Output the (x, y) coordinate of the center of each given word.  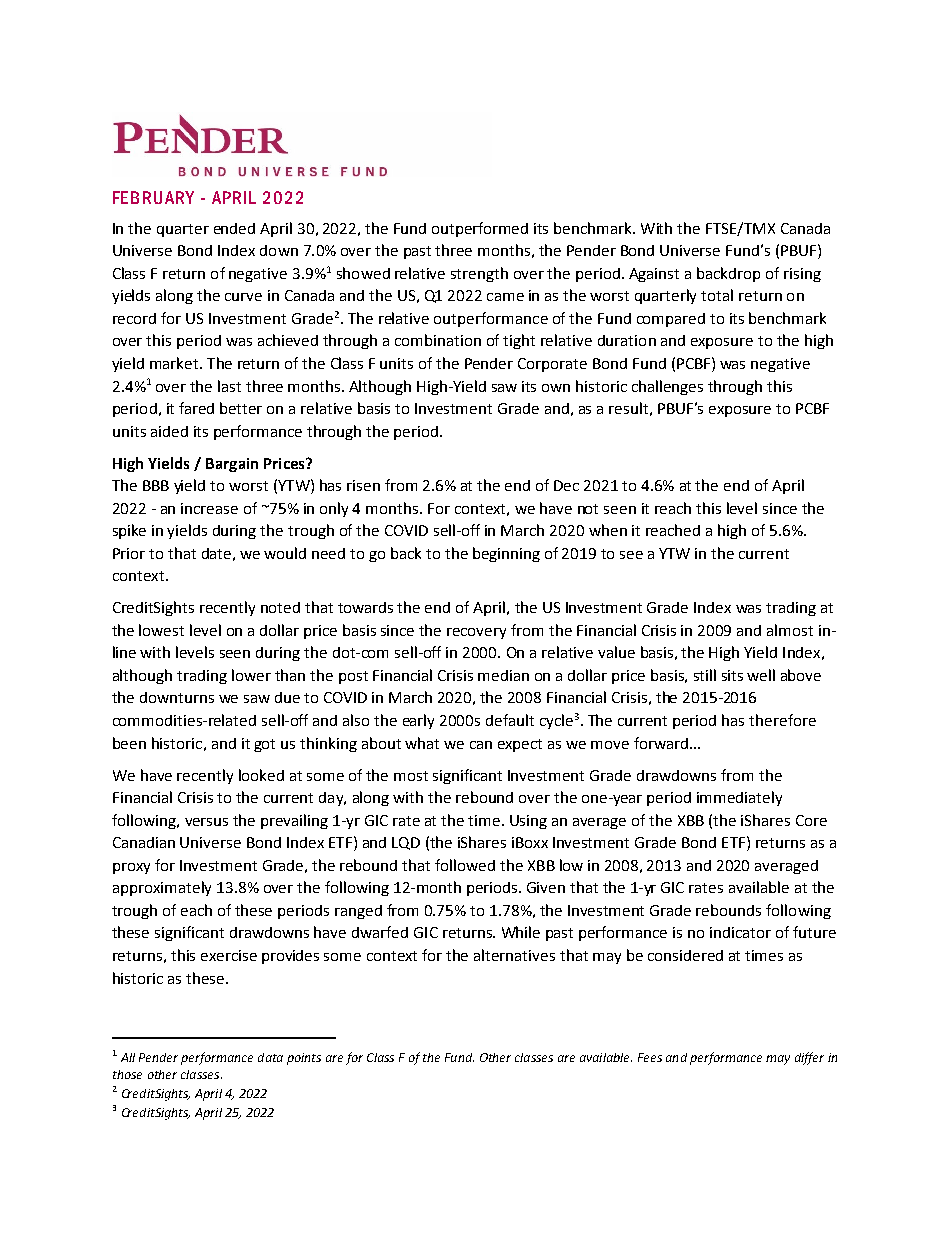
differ (809, 1058)
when (608, 530)
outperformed (480, 229)
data (270, 1057)
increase (209, 508)
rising (802, 275)
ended (234, 228)
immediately (739, 798)
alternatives (514, 955)
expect (520, 745)
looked (261, 775)
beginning (506, 554)
